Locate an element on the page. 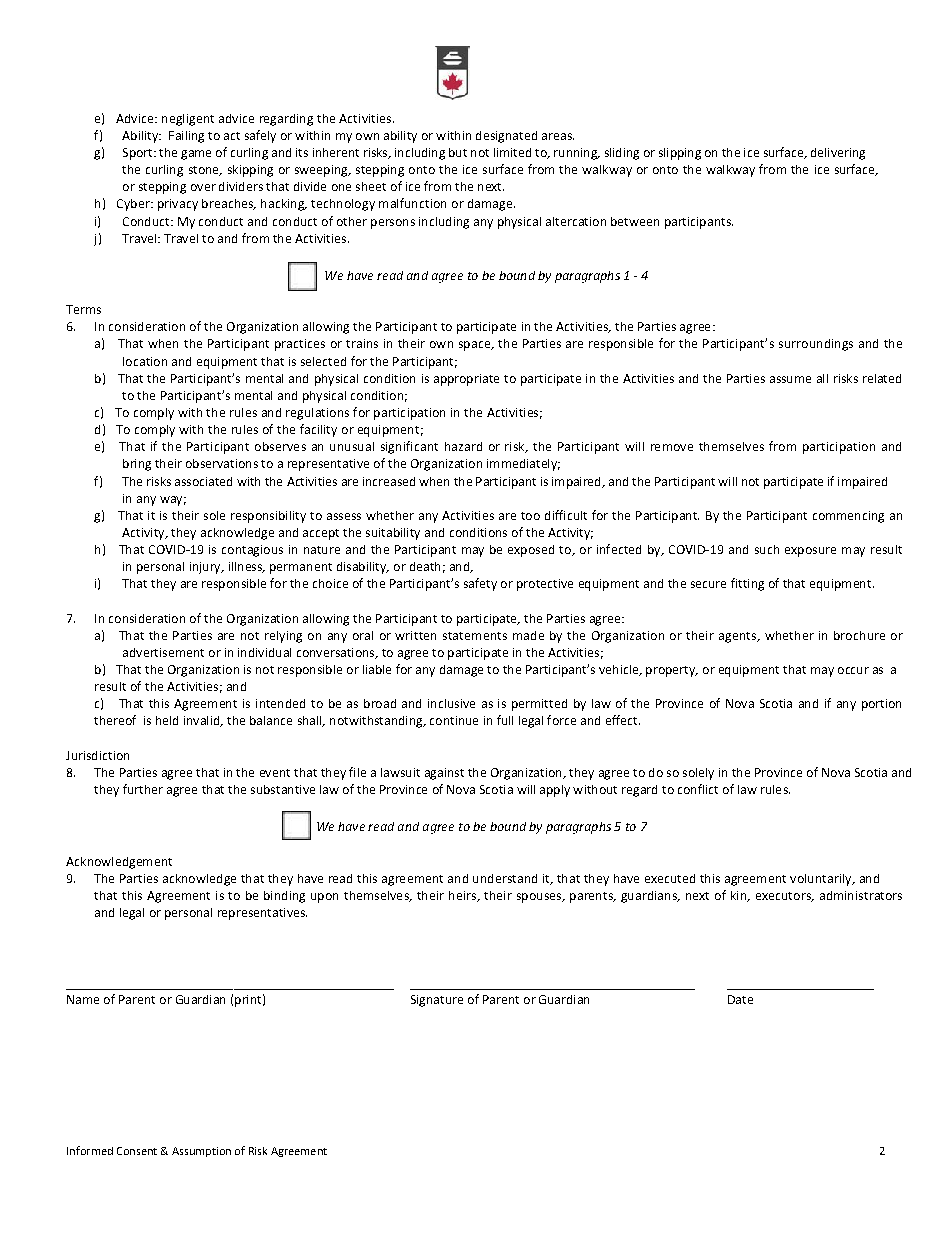  statements is located at coordinates (475, 636).
